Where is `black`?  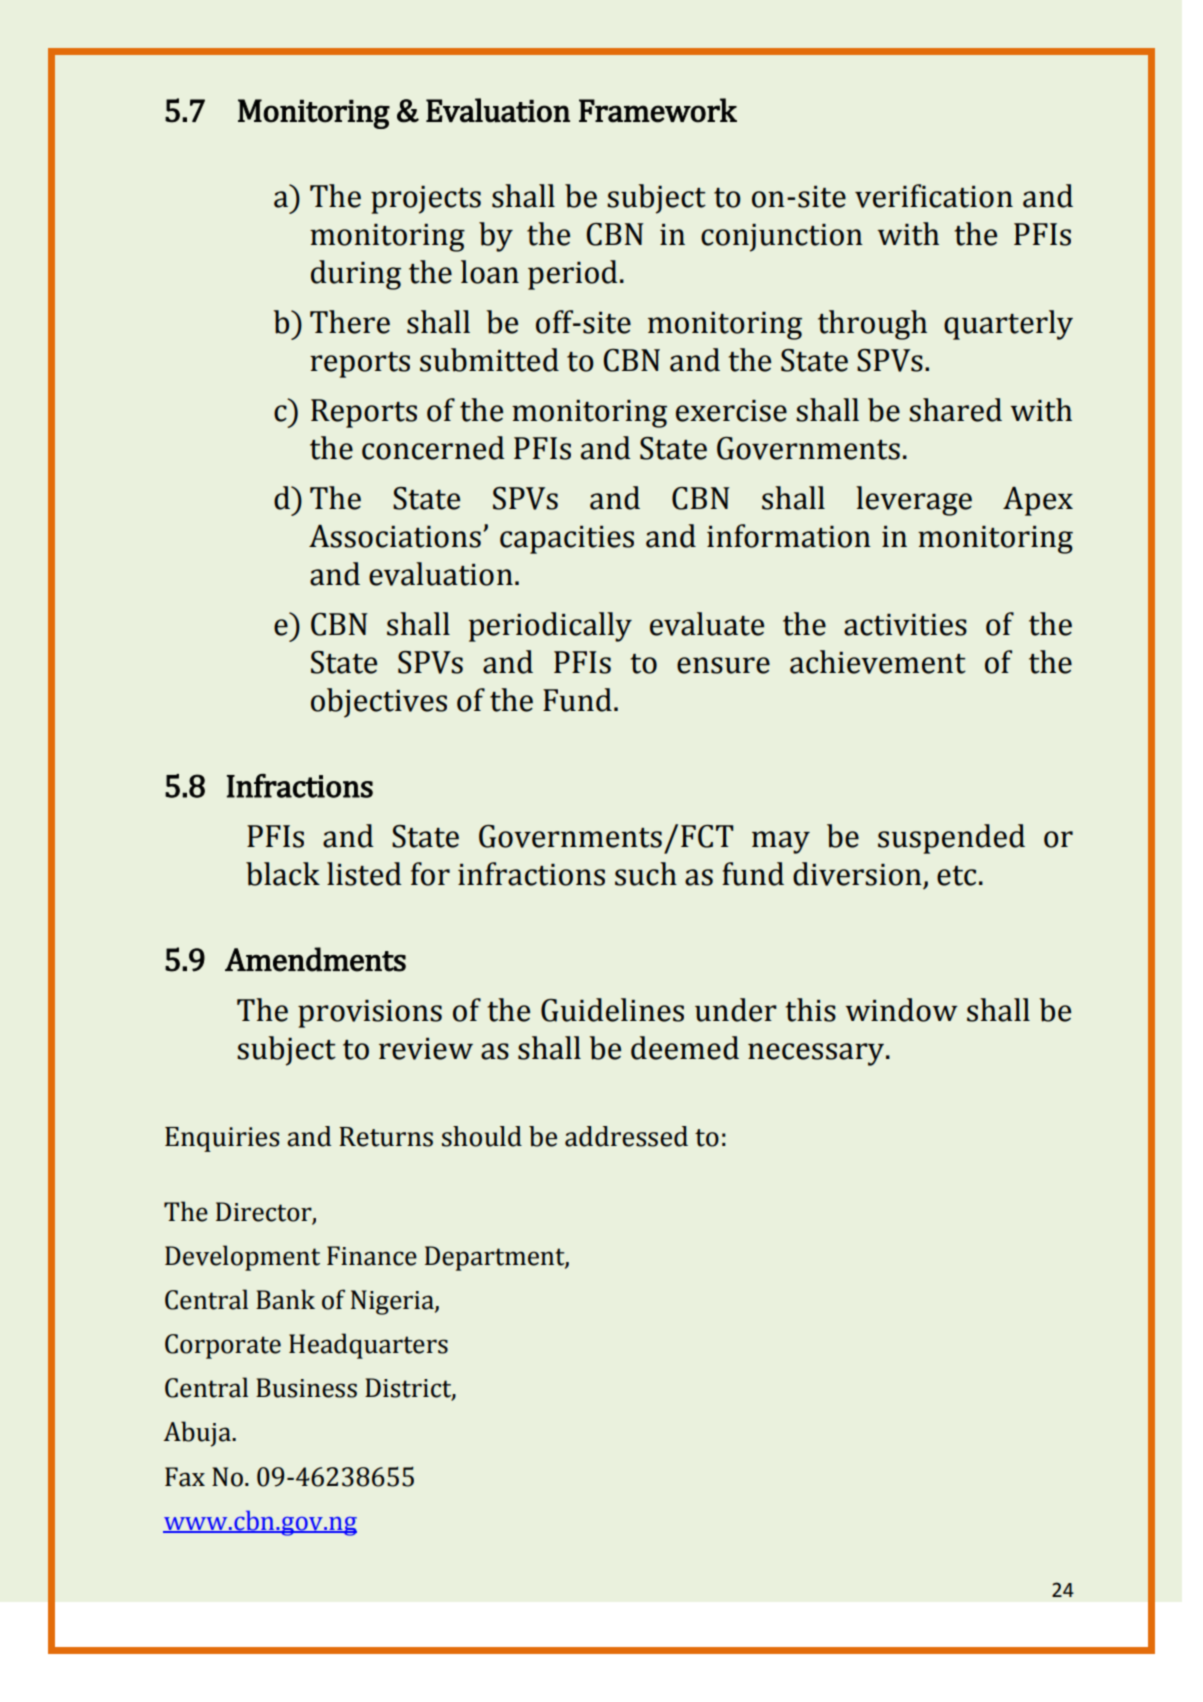
black is located at coordinates (283, 874).
